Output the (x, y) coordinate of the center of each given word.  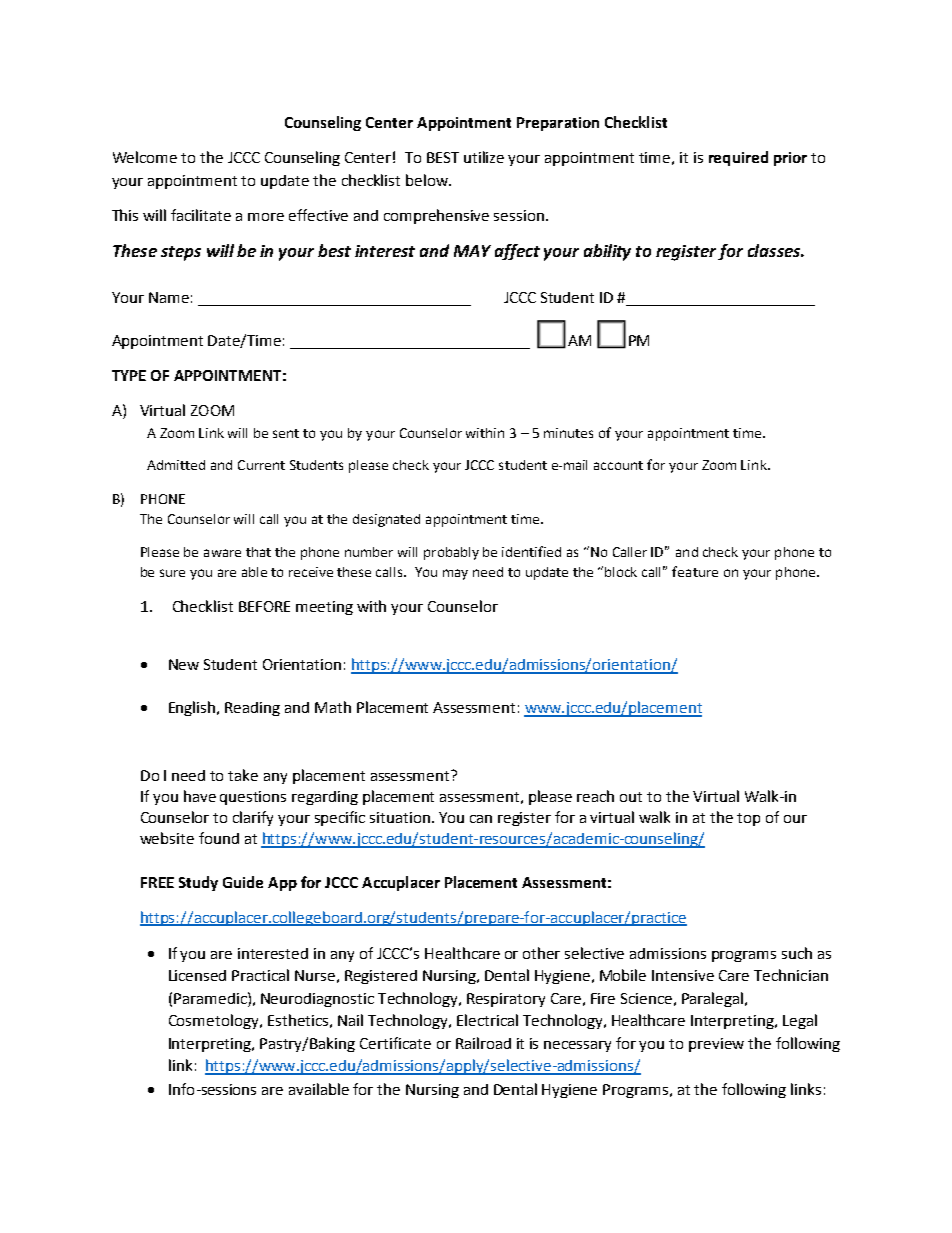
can (481, 819)
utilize (484, 157)
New (184, 664)
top (748, 819)
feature (695, 571)
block (621, 572)
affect (517, 252)
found (219, 838)
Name (169, 297)
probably (451, 553)
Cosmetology (215, 1021)
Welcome (145, 157)
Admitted (176, 465)
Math (333, 707)
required (738, 158)
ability (607, 252)
